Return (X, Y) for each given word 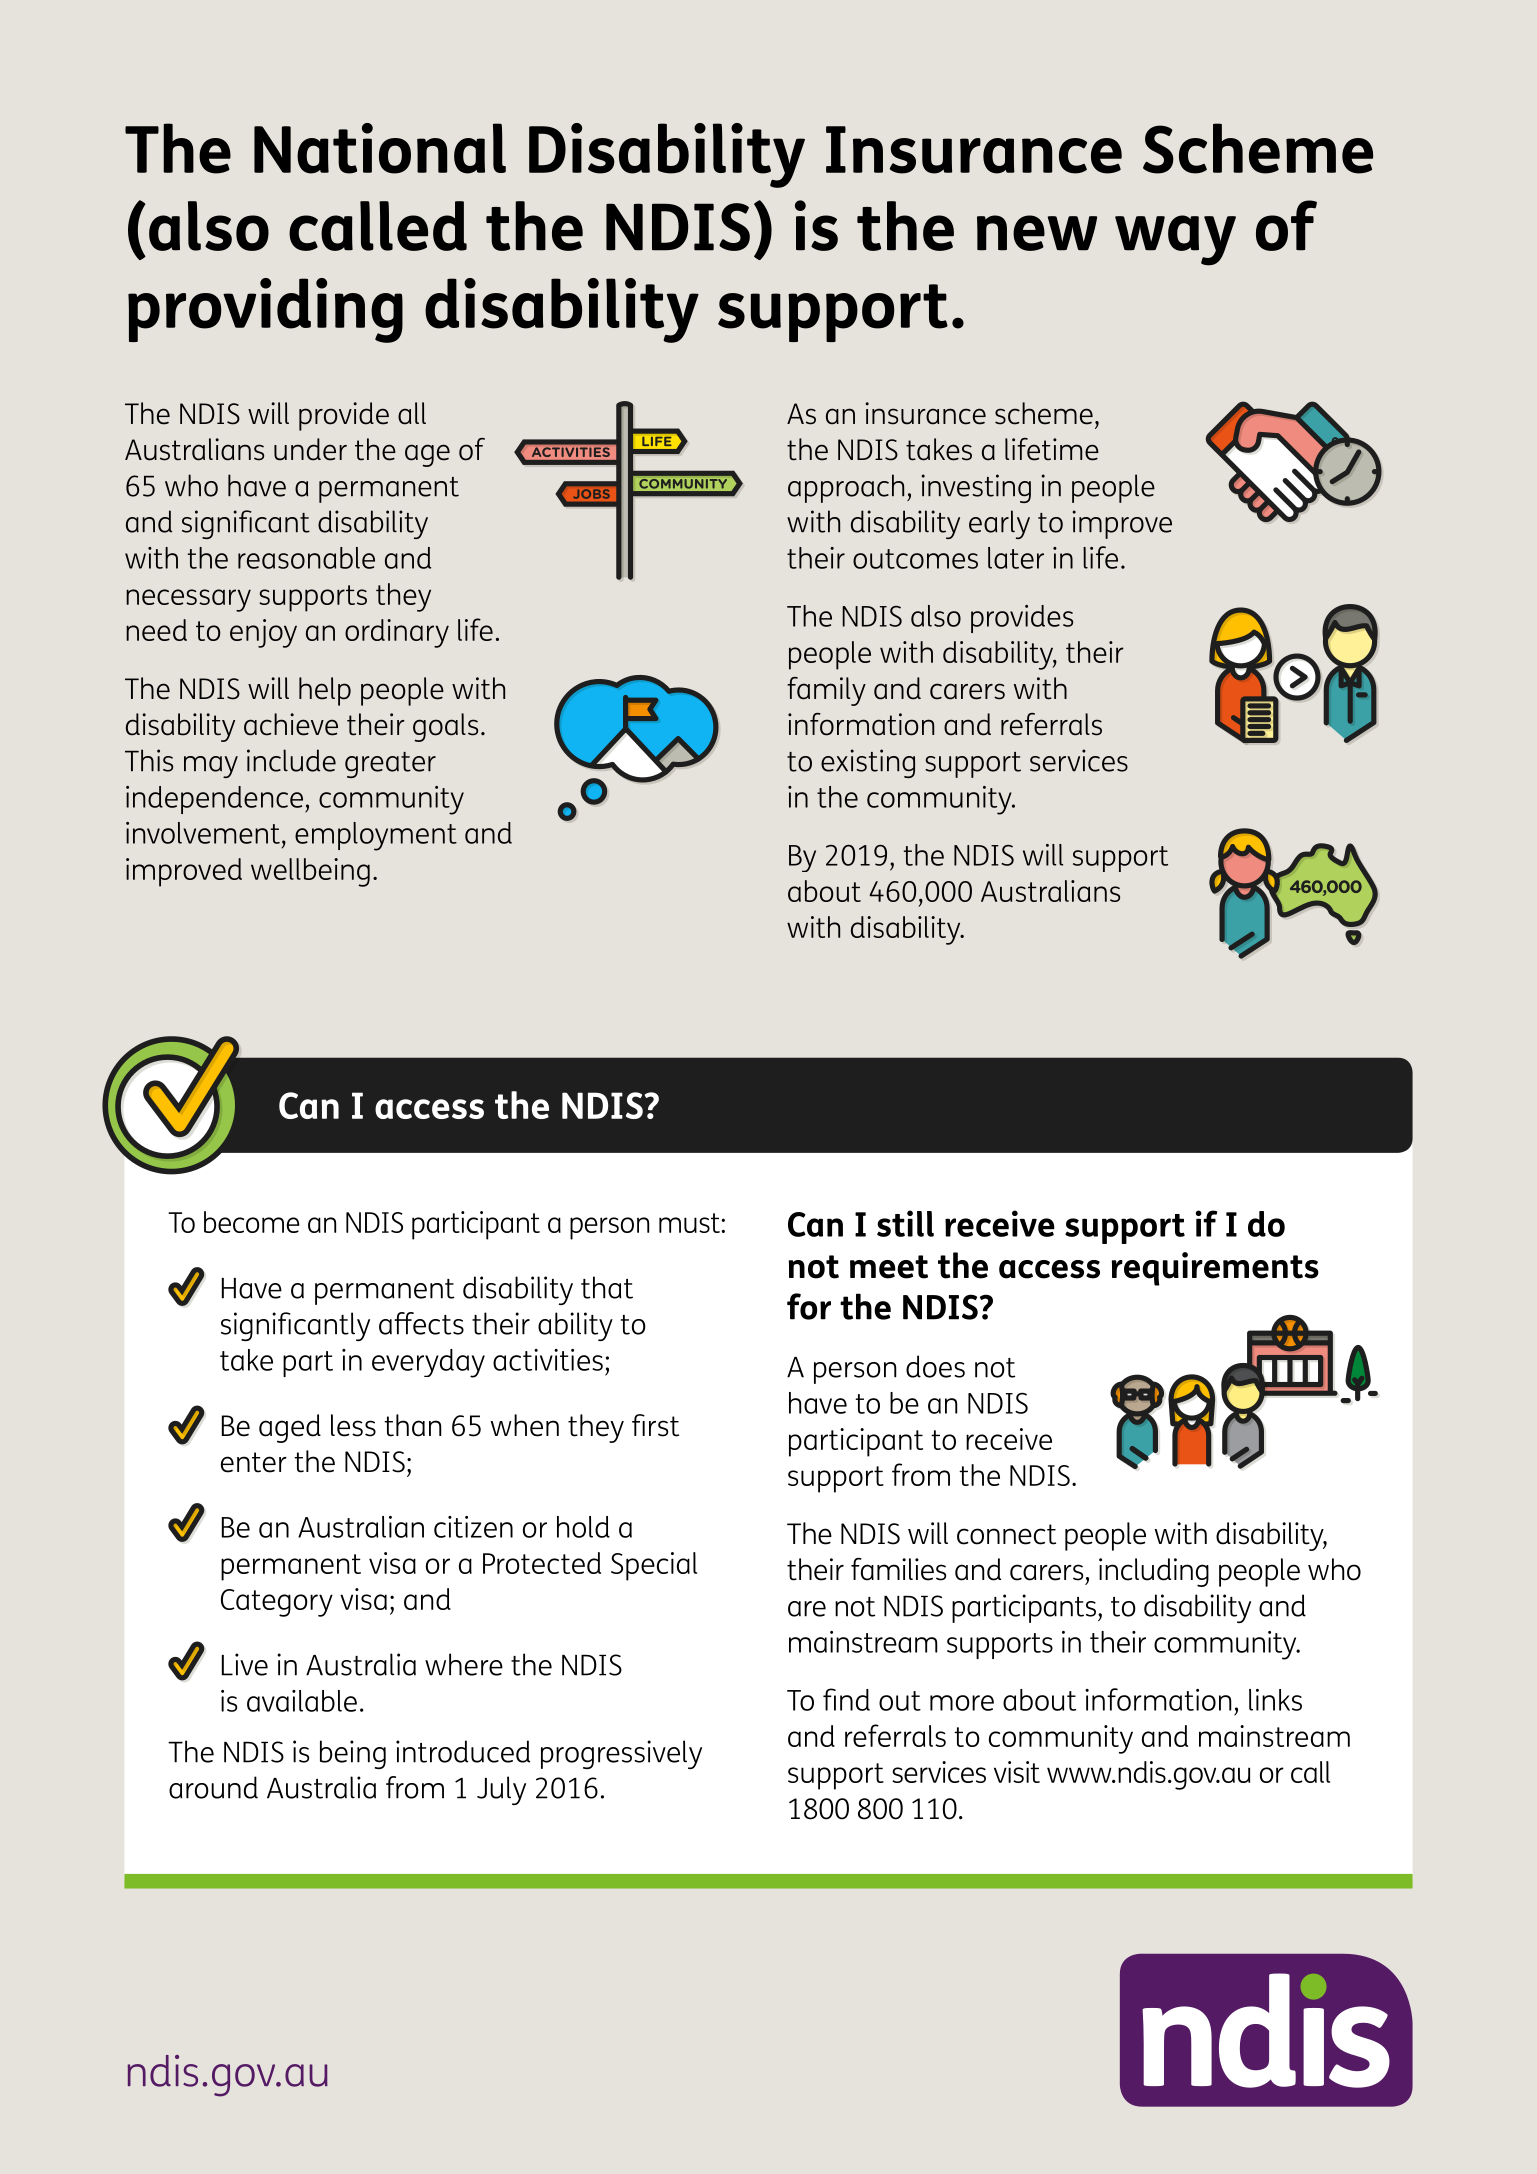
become (252, 1222)
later (1016, 558)
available (302, 1701)
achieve (291, 724)
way (1175, 240)
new (1037, 233)
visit (1017, 1772)
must (689, 1223)
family (826, 691)
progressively (621, 1754)
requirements (1215, 1269)
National (380, 148)
